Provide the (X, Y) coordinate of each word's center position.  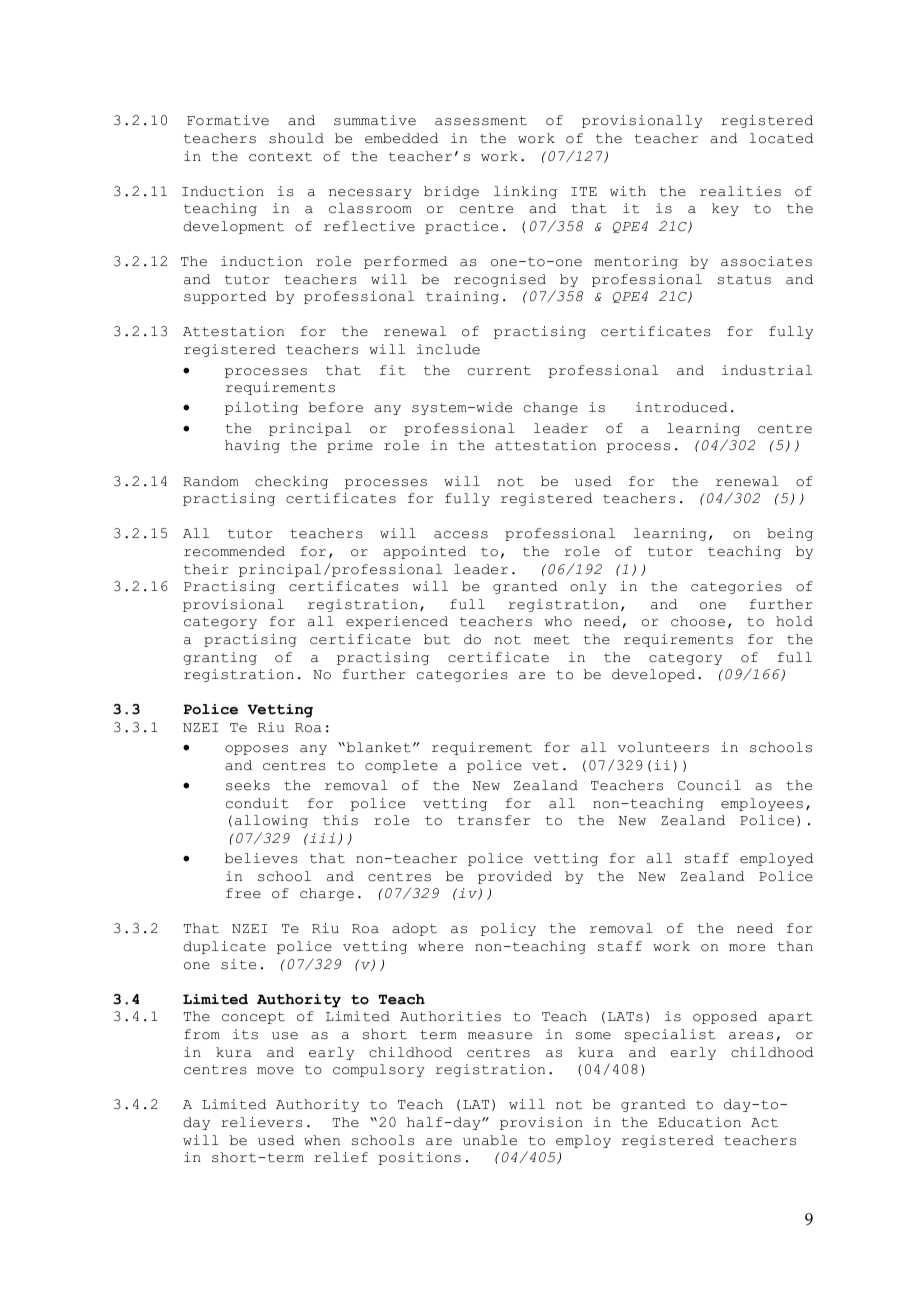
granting (220, 658)
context (280, 157)
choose (698, 621)
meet (552, 640)
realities (740, 191)
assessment (481, 121)
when (322, 1140)
